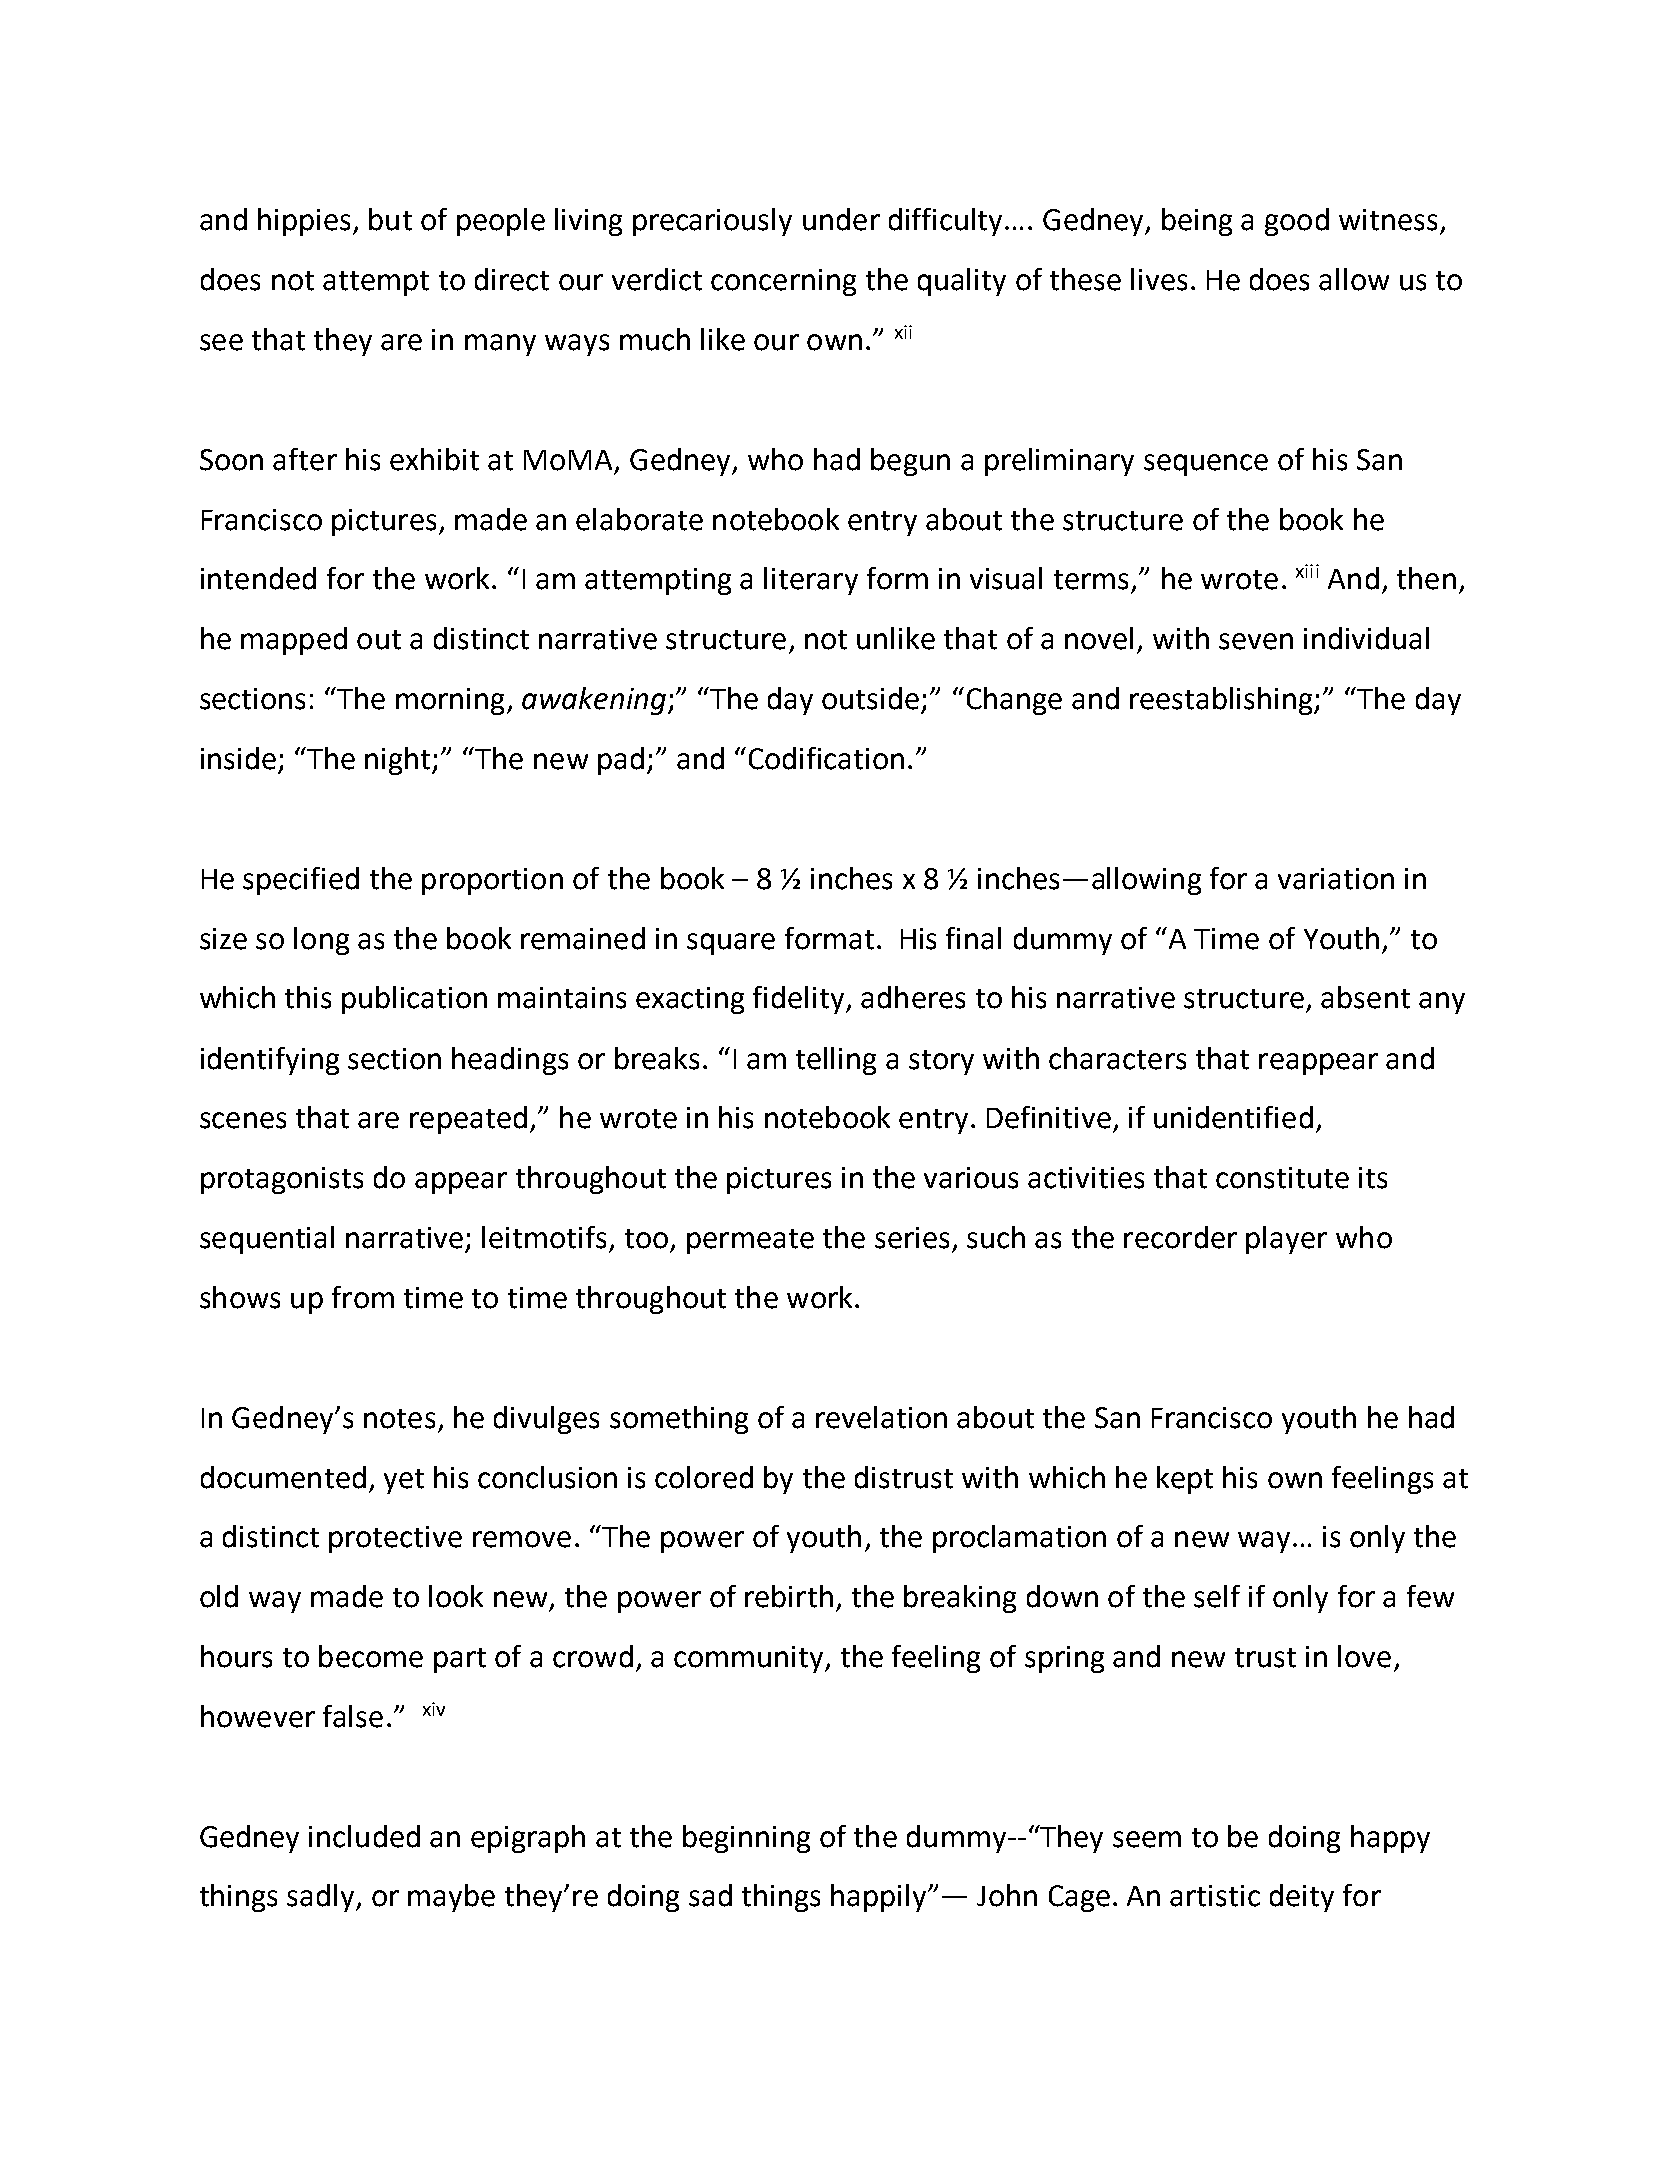  What do you see at coordinates (258, 578) in the page?
I see `intended` at bounding box center [258, 578].
